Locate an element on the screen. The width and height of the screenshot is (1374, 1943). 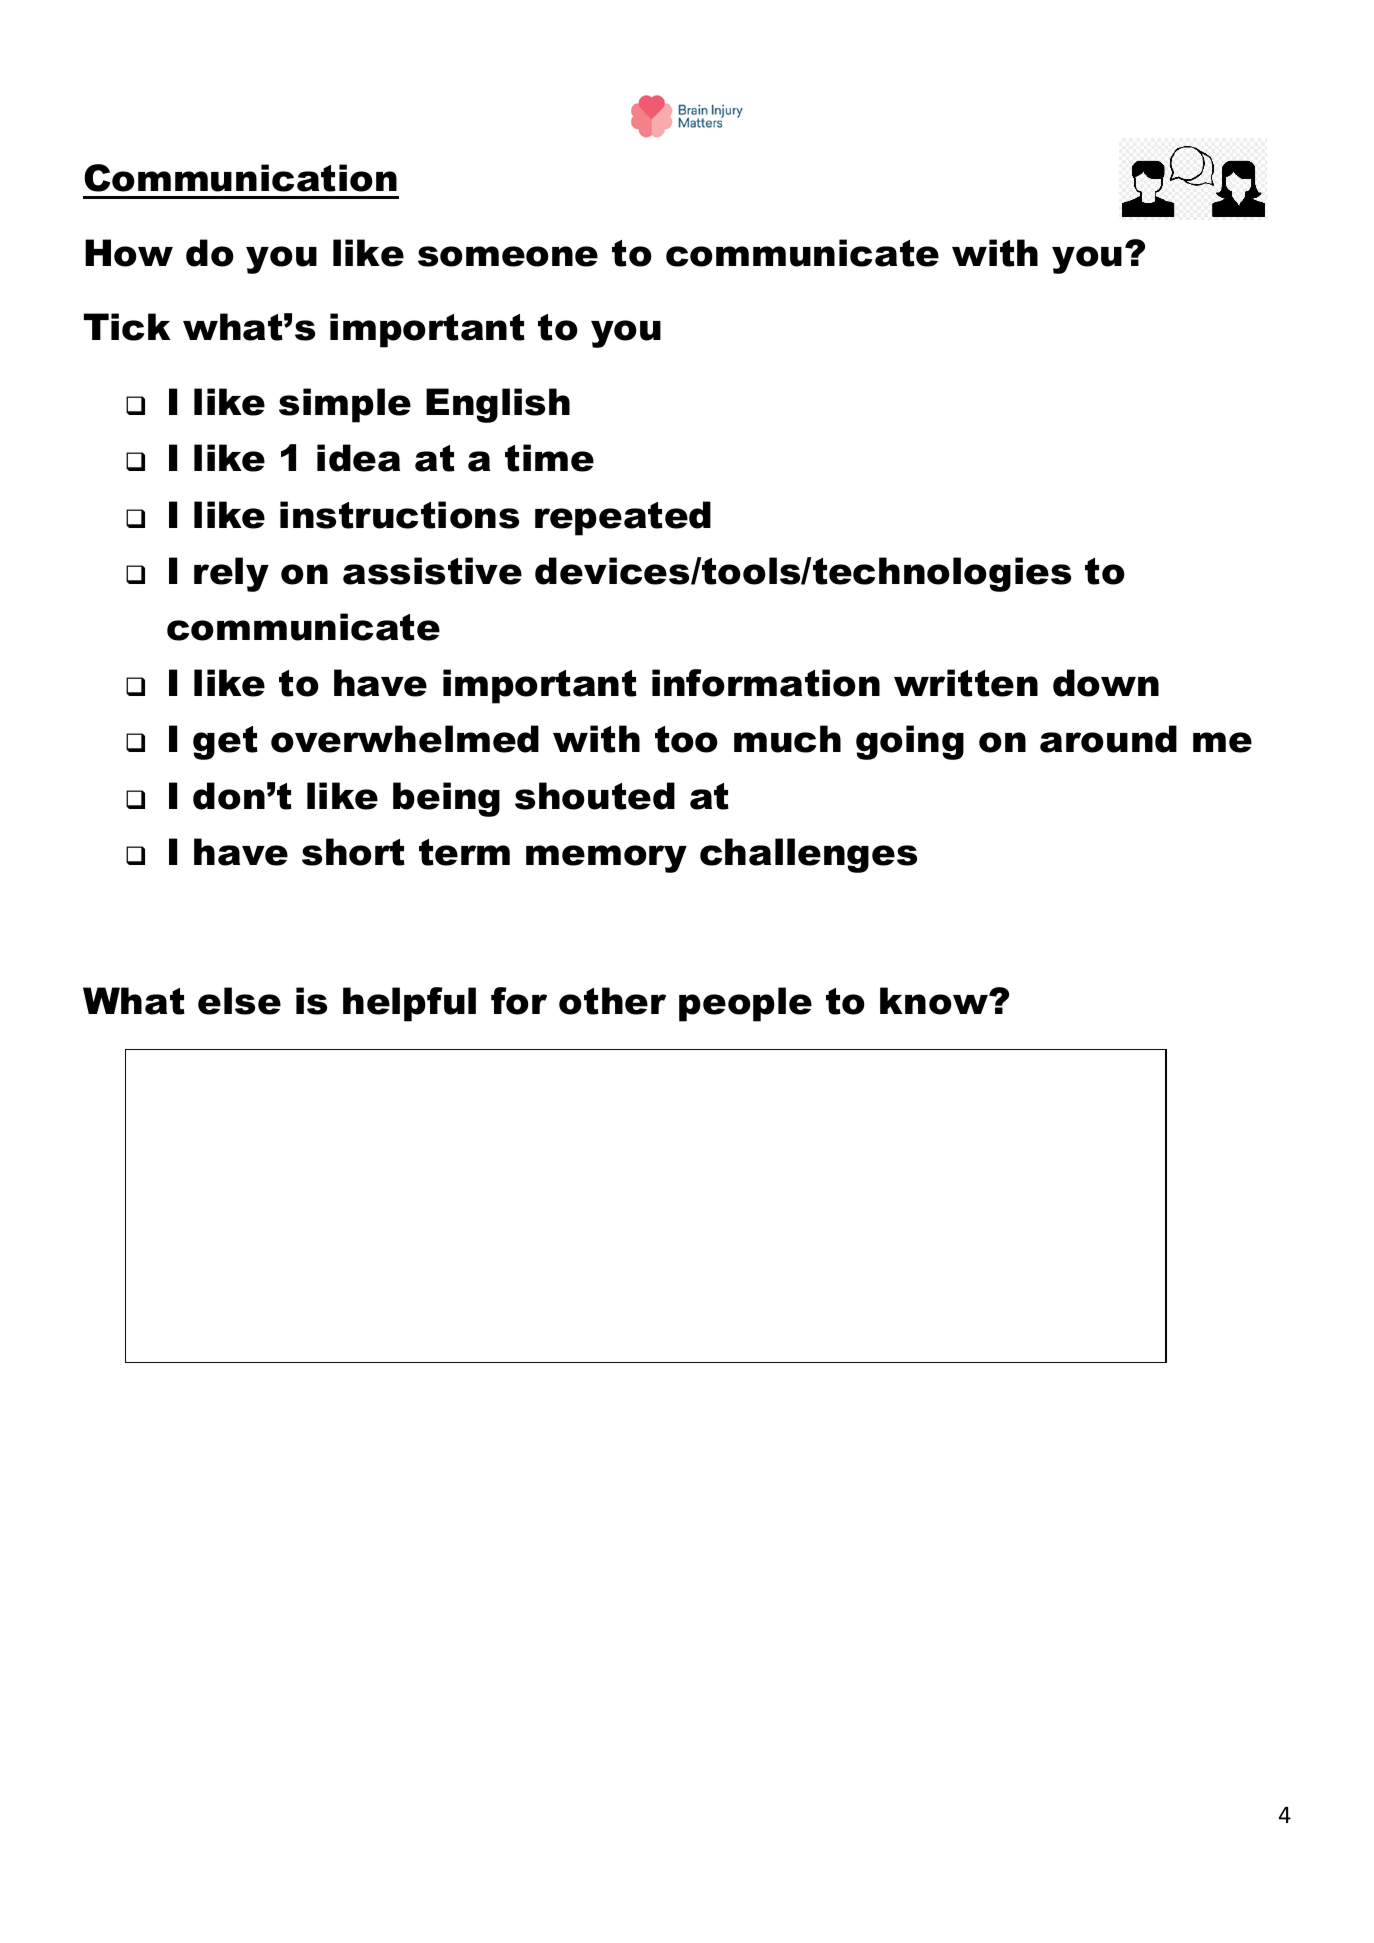
rely is located at coordinates (231, 574).
